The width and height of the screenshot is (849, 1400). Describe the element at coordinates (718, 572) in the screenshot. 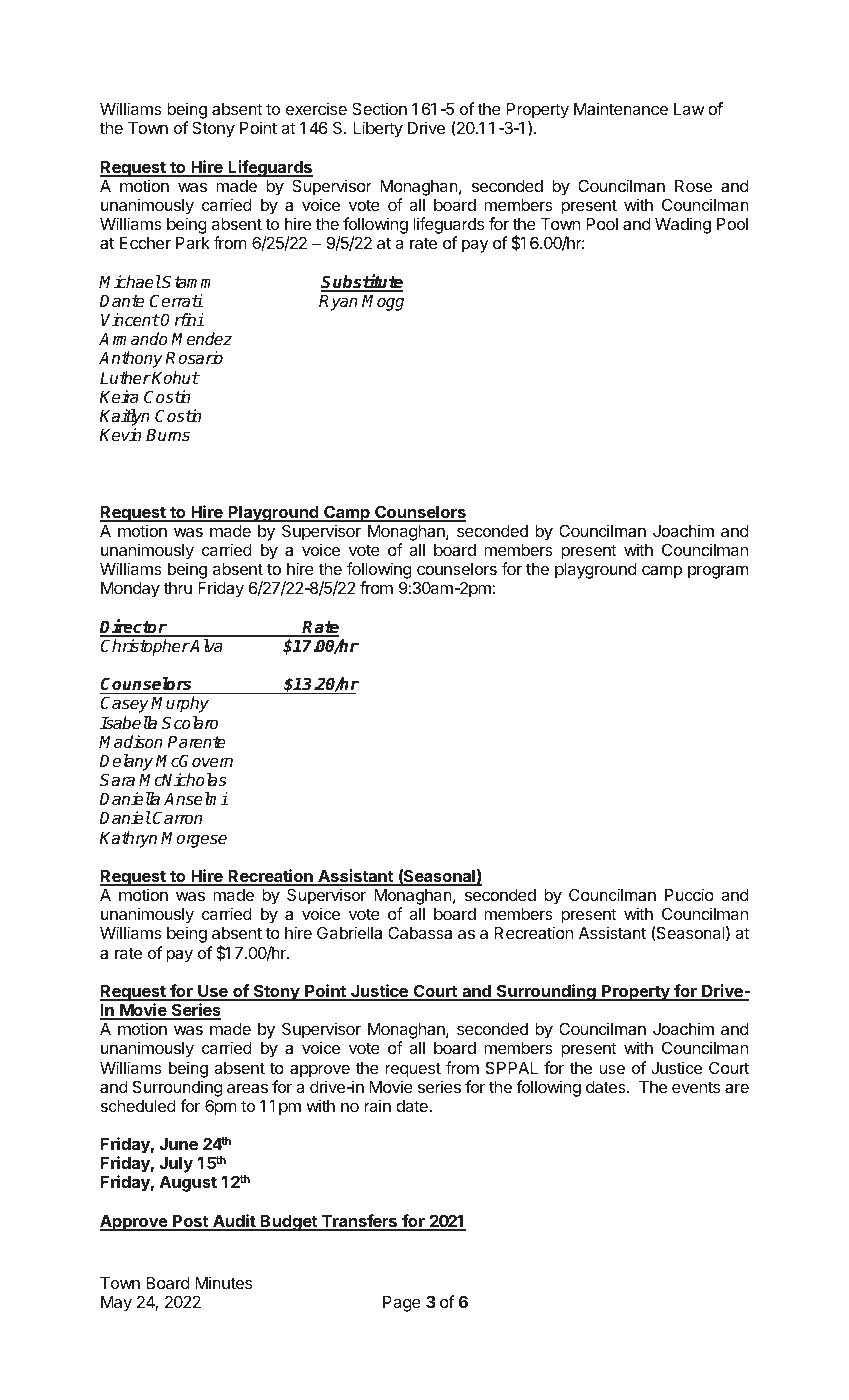

I see `program` at that location.
